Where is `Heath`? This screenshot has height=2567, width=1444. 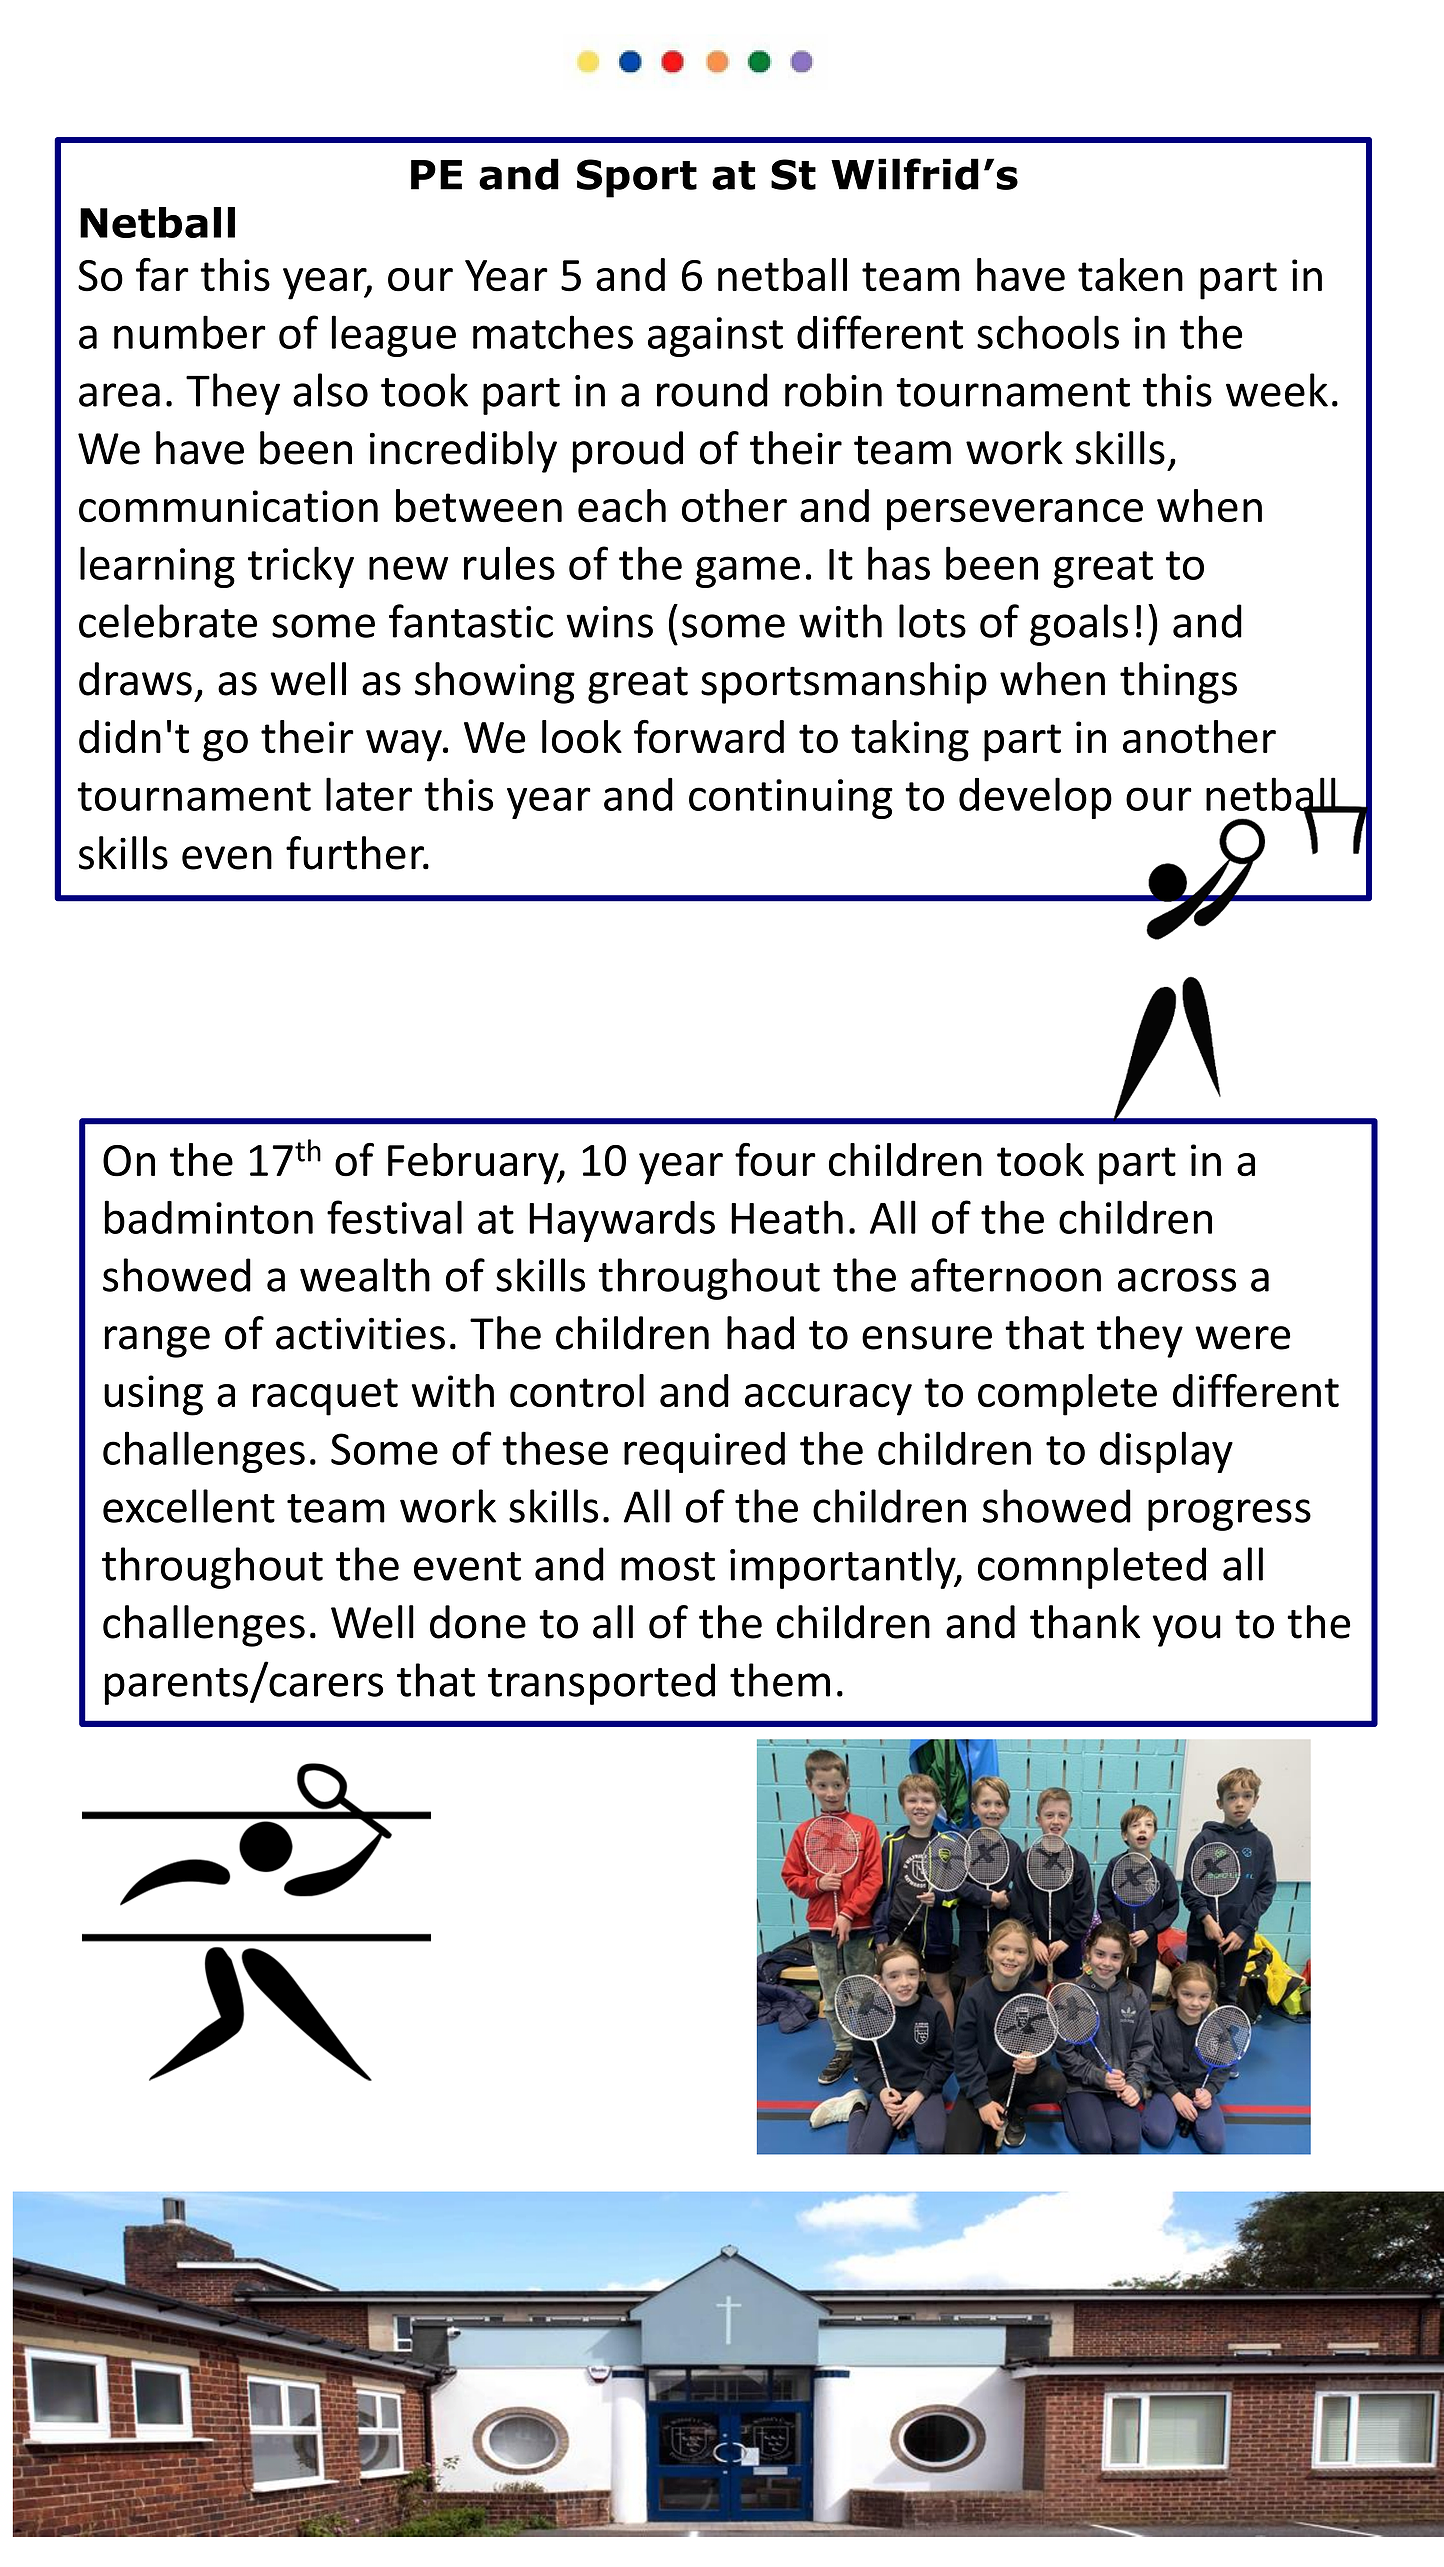 Heath is located at coordinates (787, 1217).
